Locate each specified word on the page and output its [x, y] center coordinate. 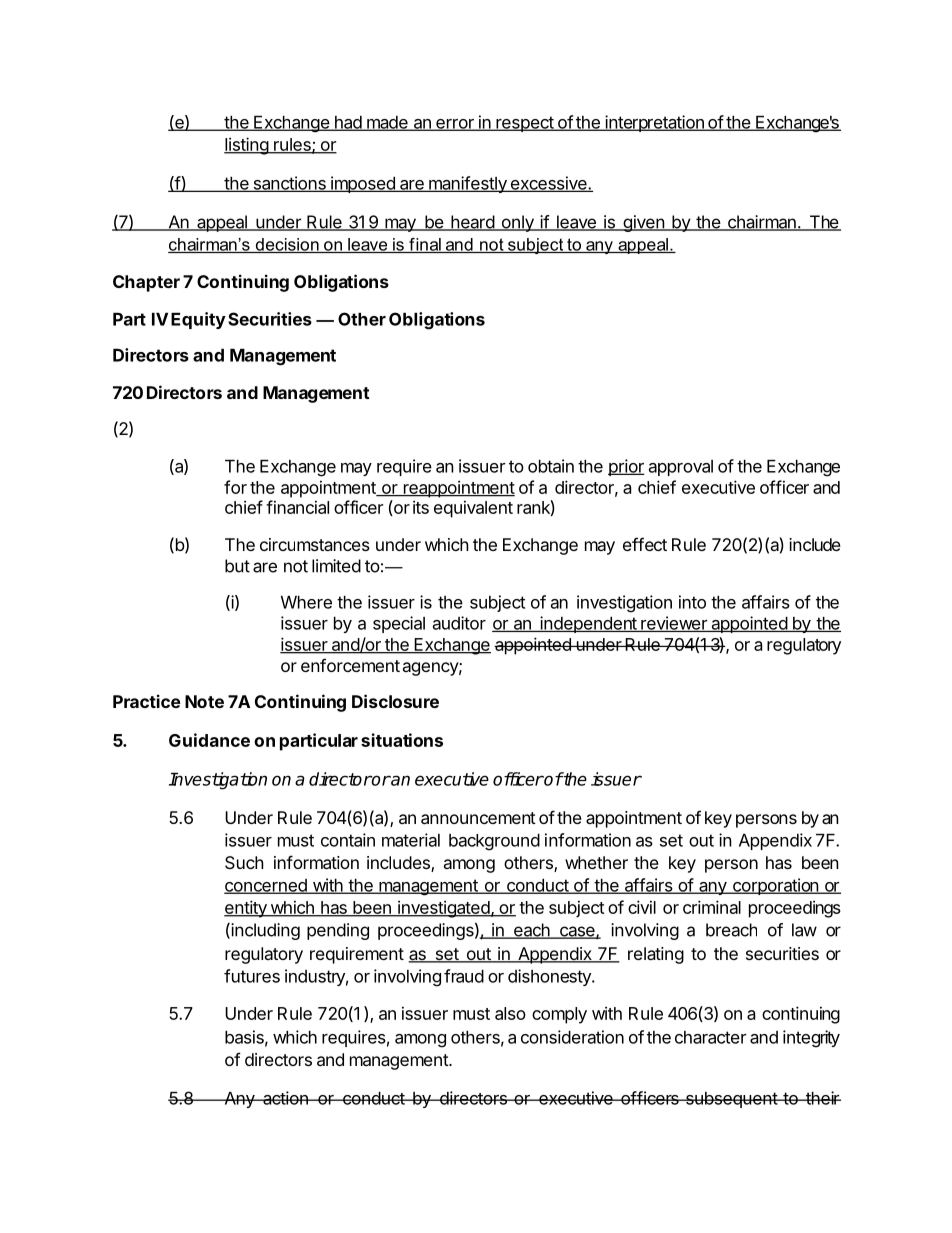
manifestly [468, 184]
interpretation [654, 123]
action [285, 1098]
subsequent [731, 1100]
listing [247, 146]
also [510, 1013]
